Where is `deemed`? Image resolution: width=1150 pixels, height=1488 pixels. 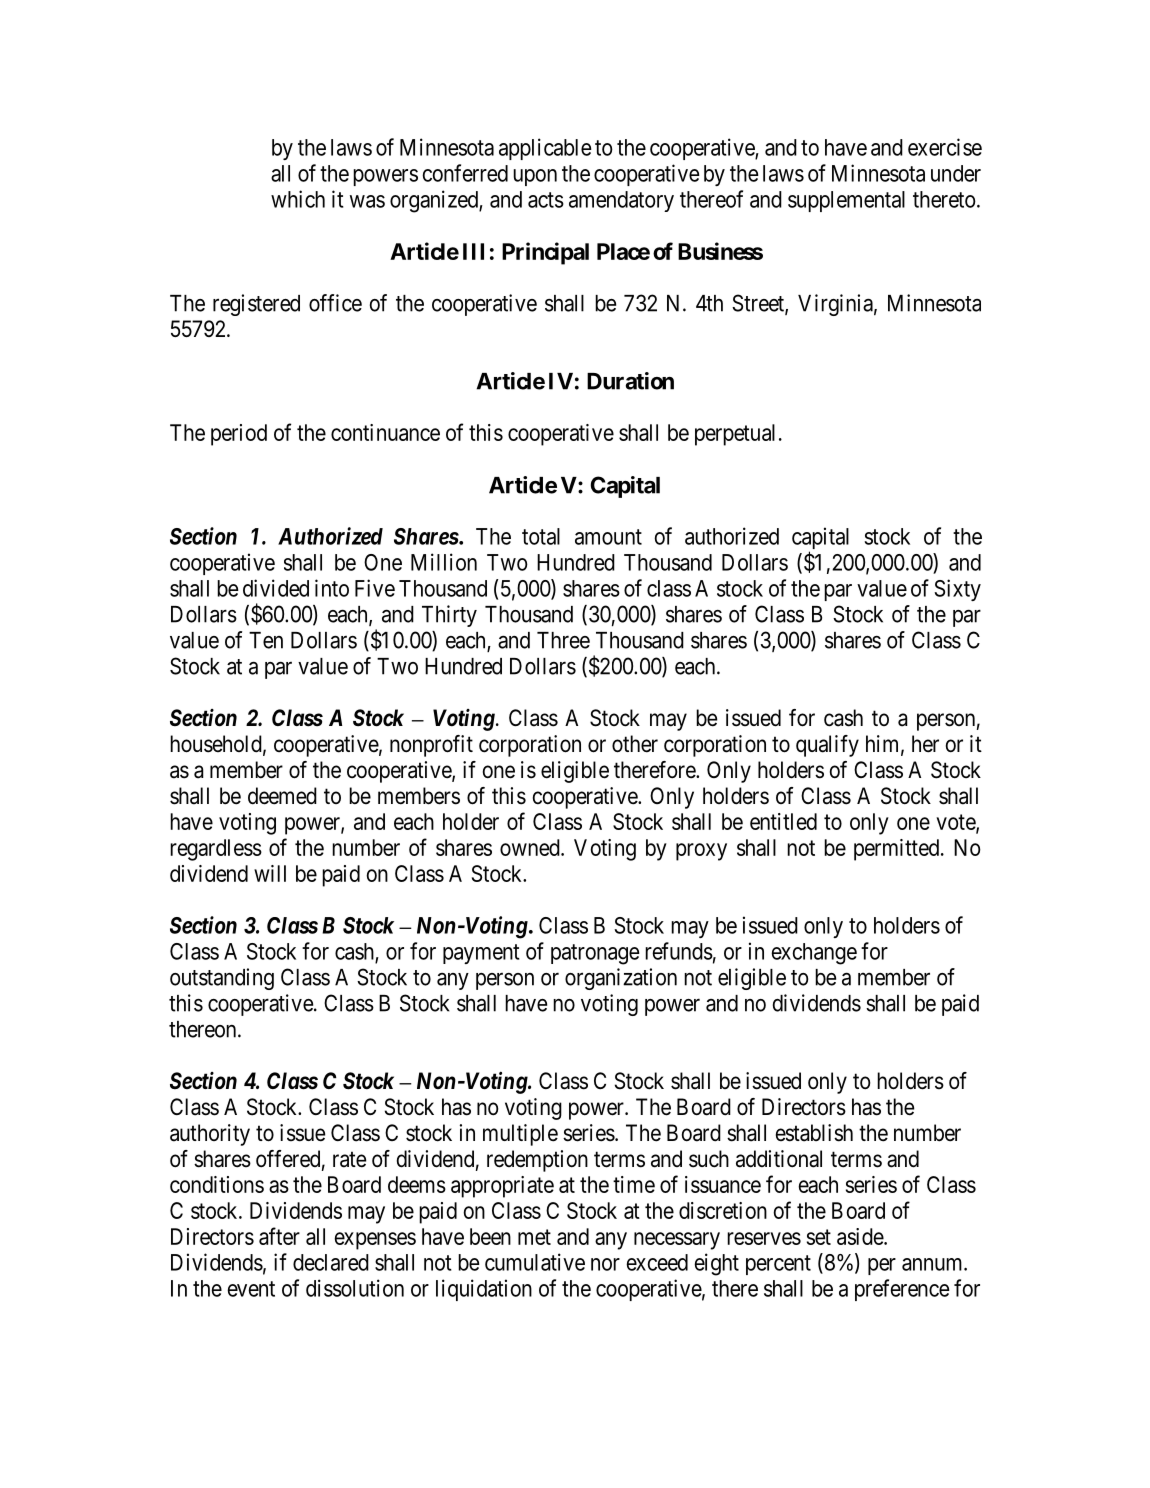
deemed is located at coordinates (282, 796).
